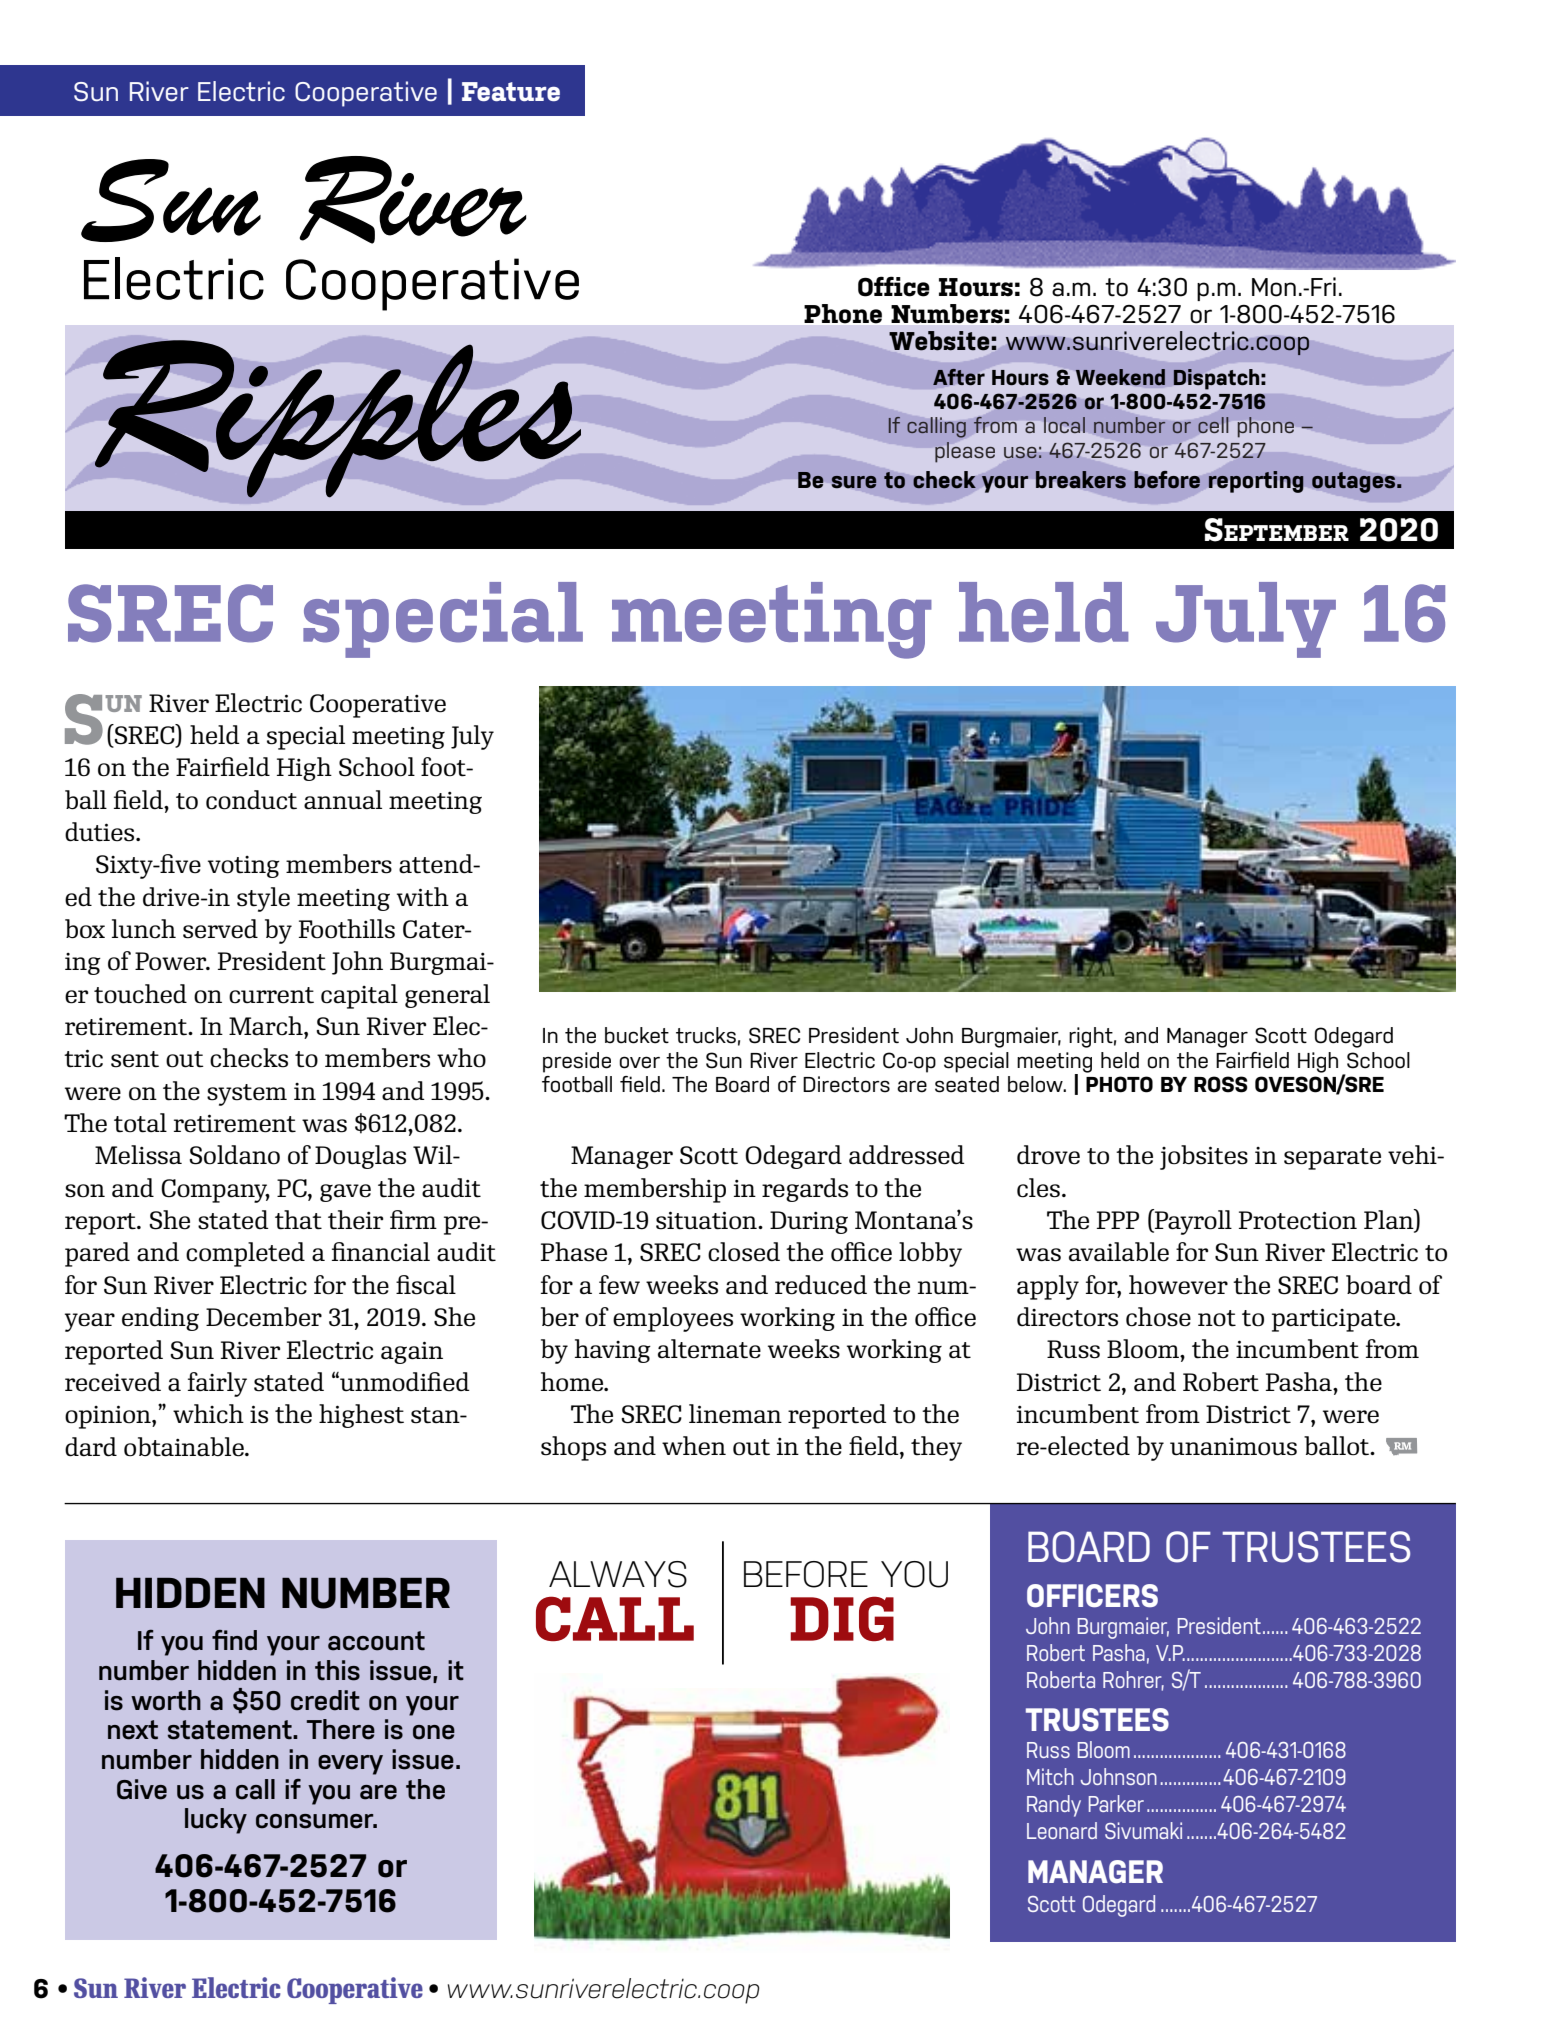 The width and height of the page is (1553, 2038). Describe the element at coordinates (1120, 377) in the page. I see `Weekend` at that location.
